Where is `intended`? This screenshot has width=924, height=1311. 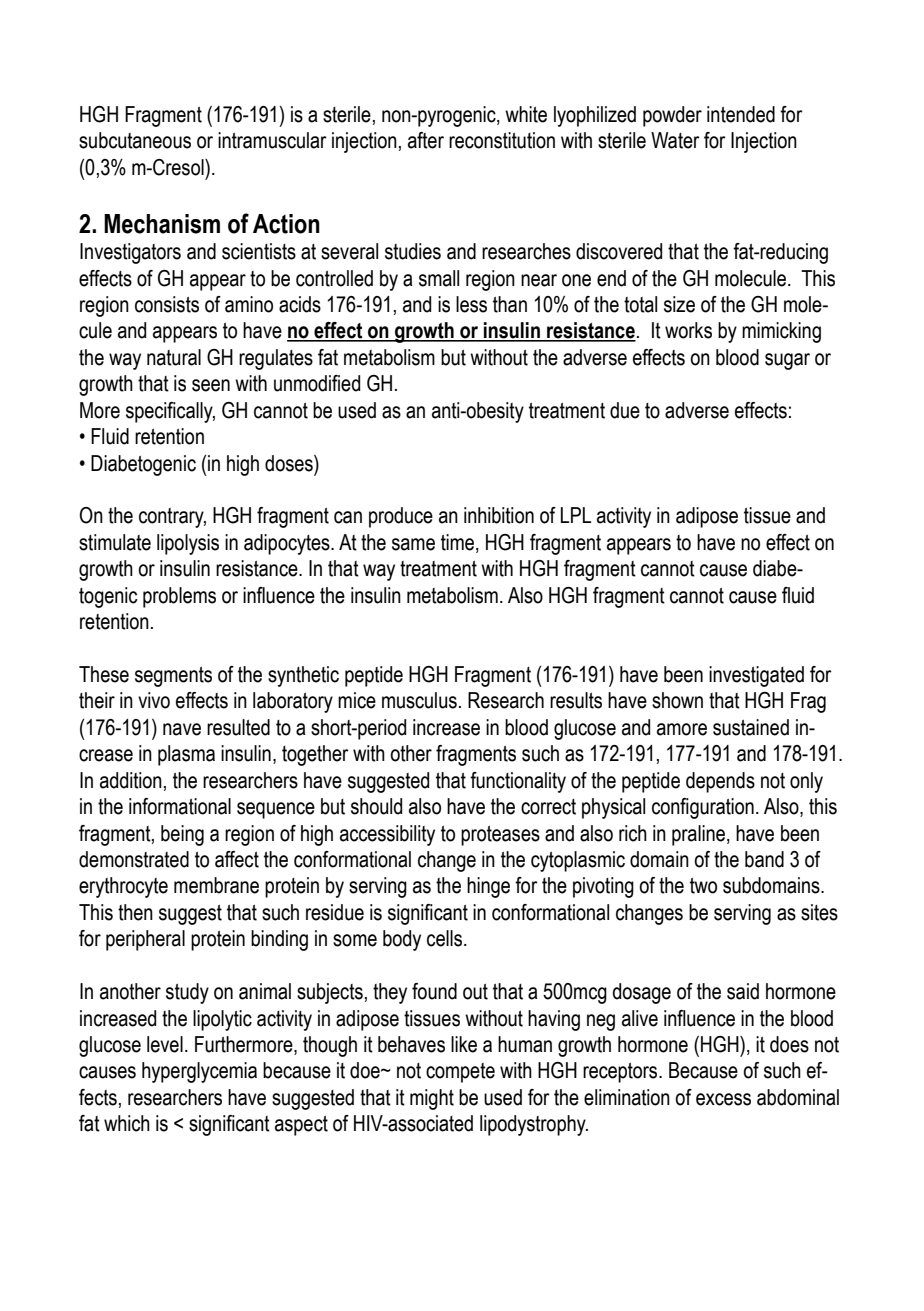 intended is located at coordinates (741, 114).
